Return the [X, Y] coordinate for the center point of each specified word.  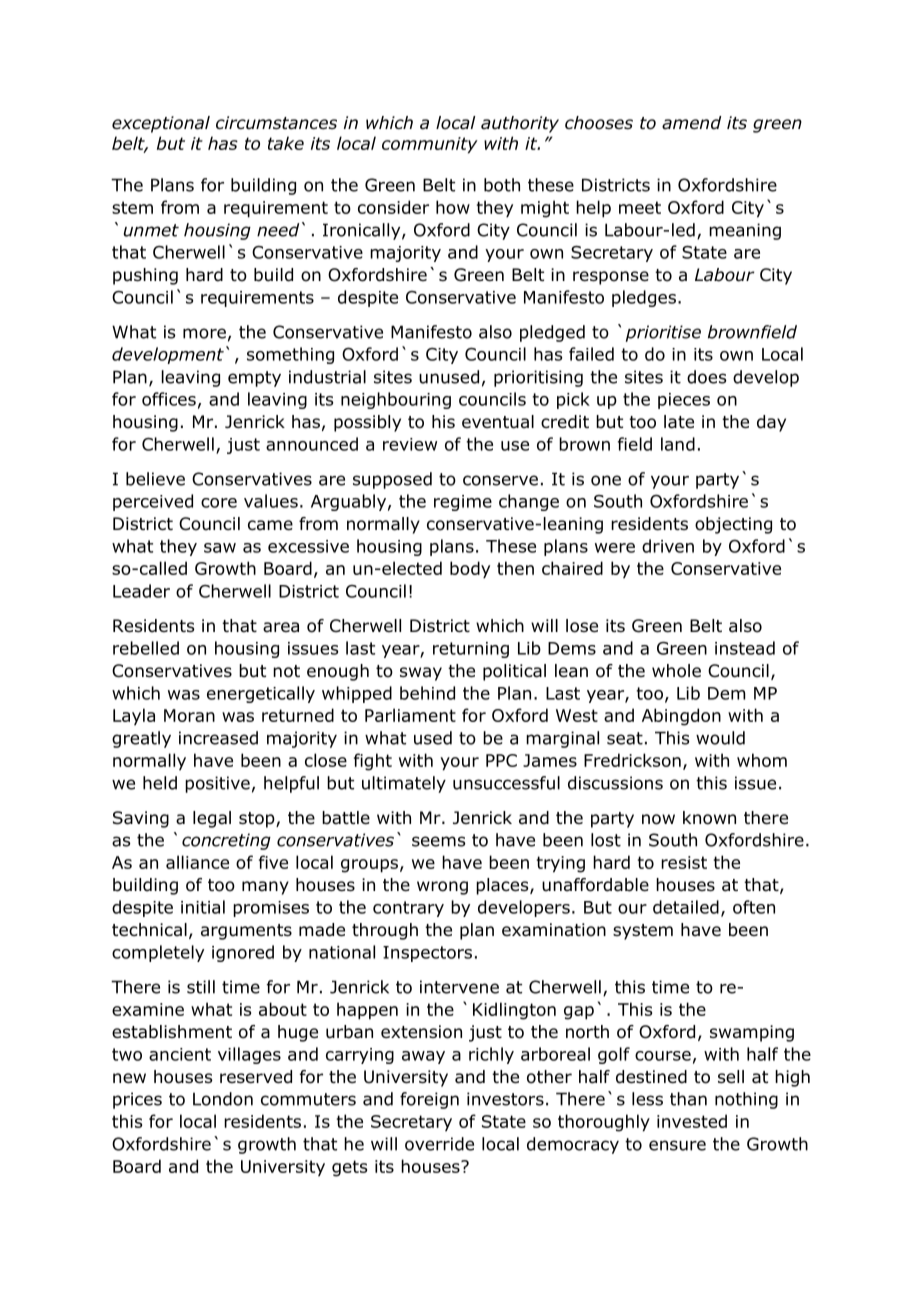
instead [745, 648]
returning [471, 650]
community [430, 145]
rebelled [146, 648]
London [223, 1099]
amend [691, 123]
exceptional [161, 124]
